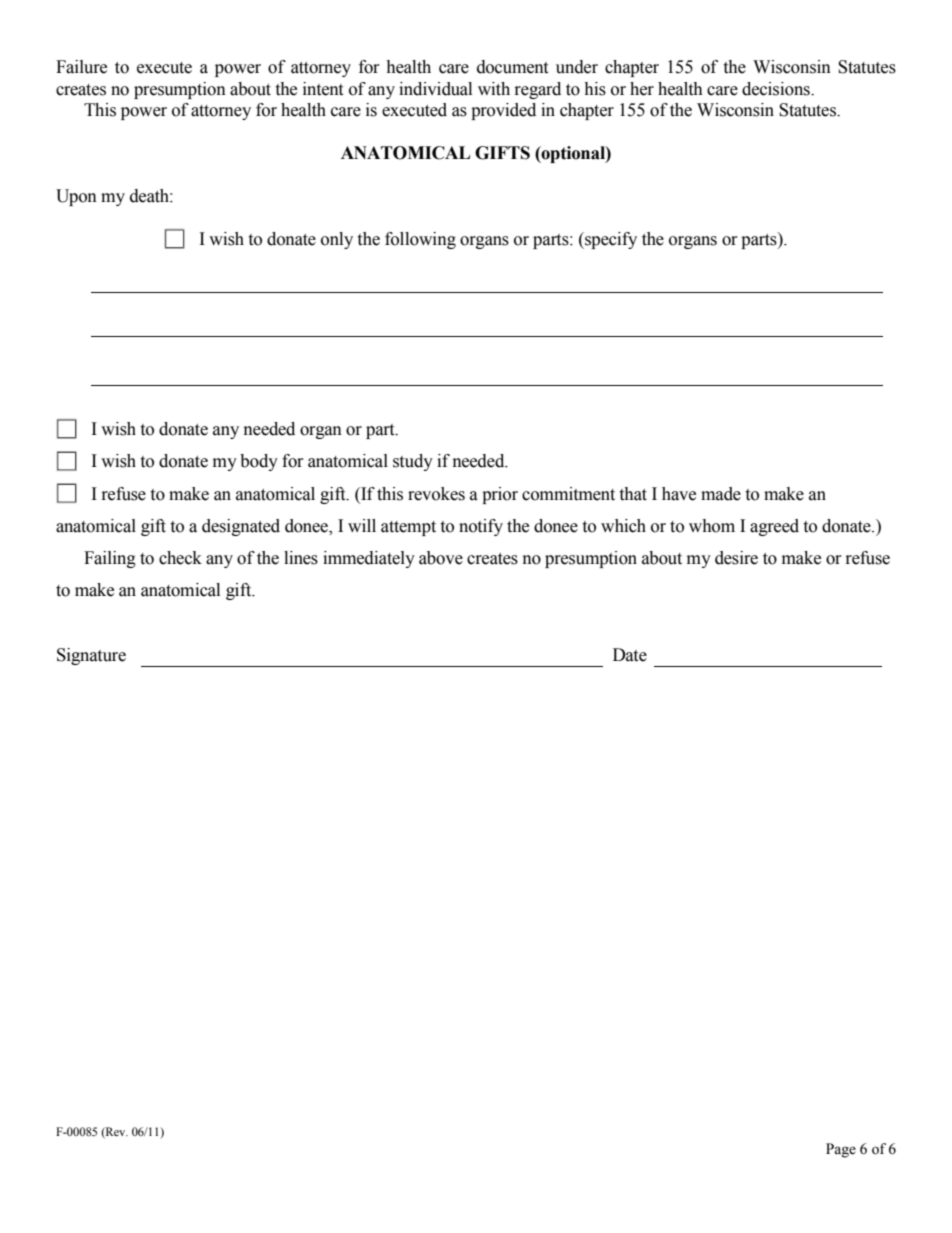  I want to click on desire, so click(736, 558).
